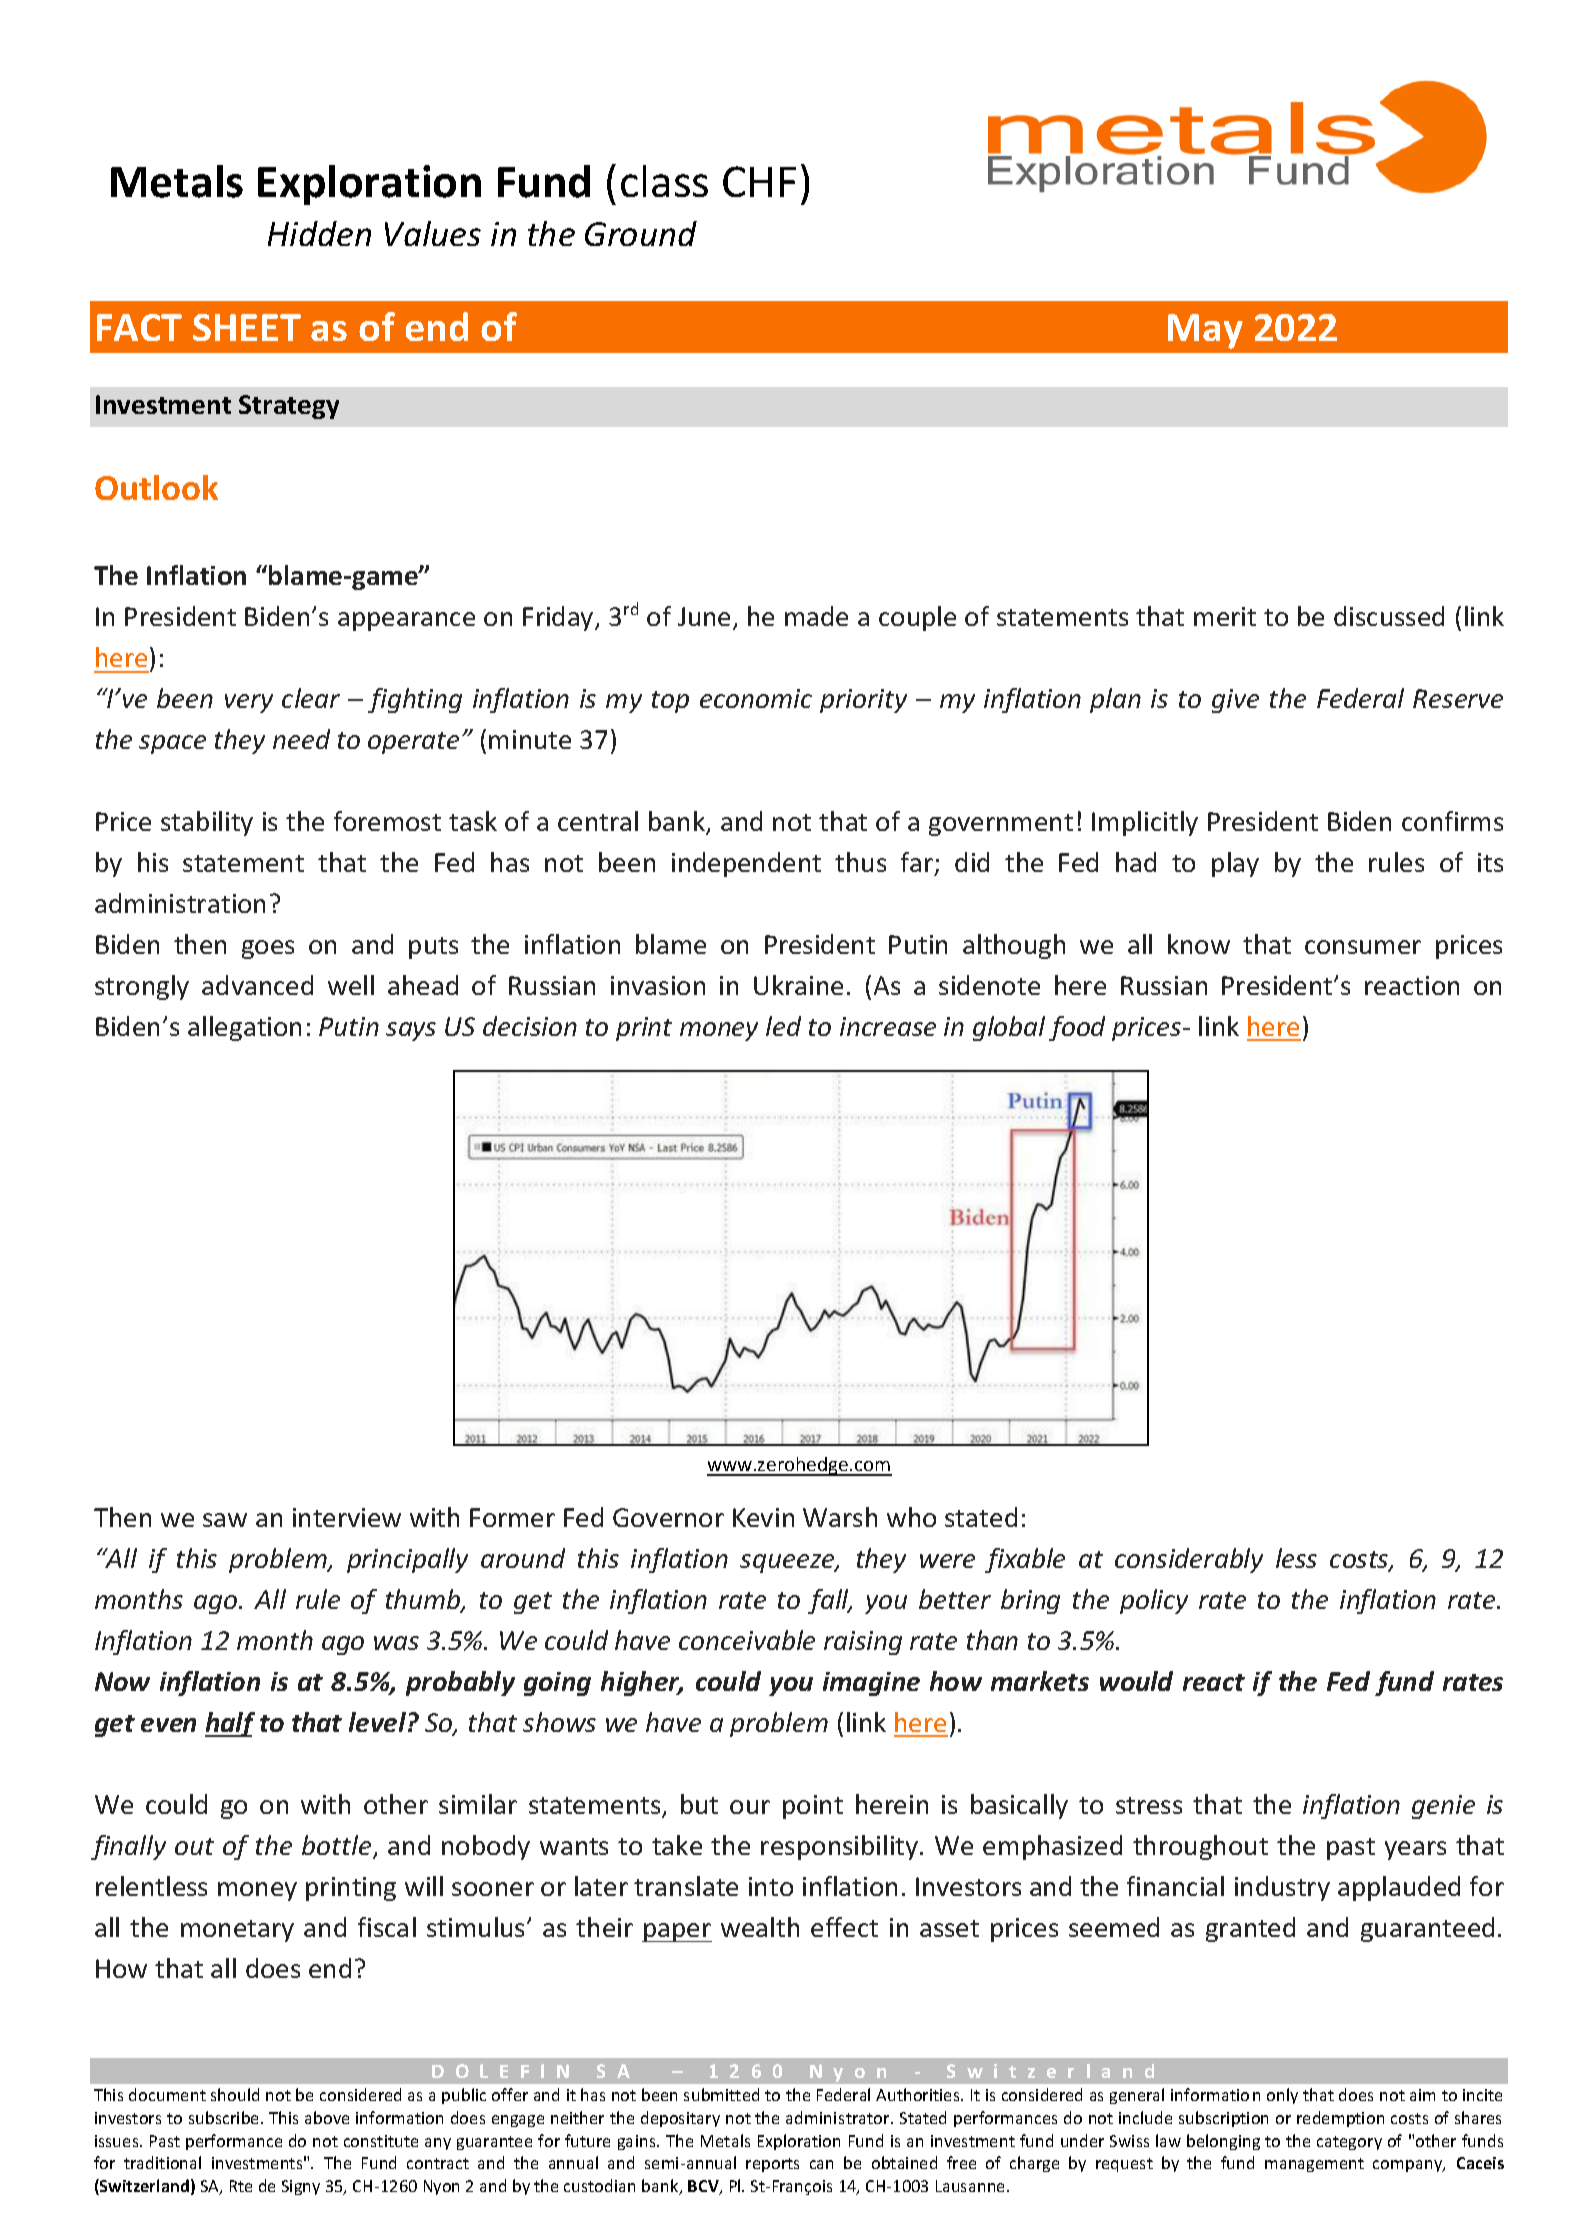 This screenshot has width=1579, height=2233. Describe the element at coordinates (311, 698) in the screenshot. I see `clear` at that location.
